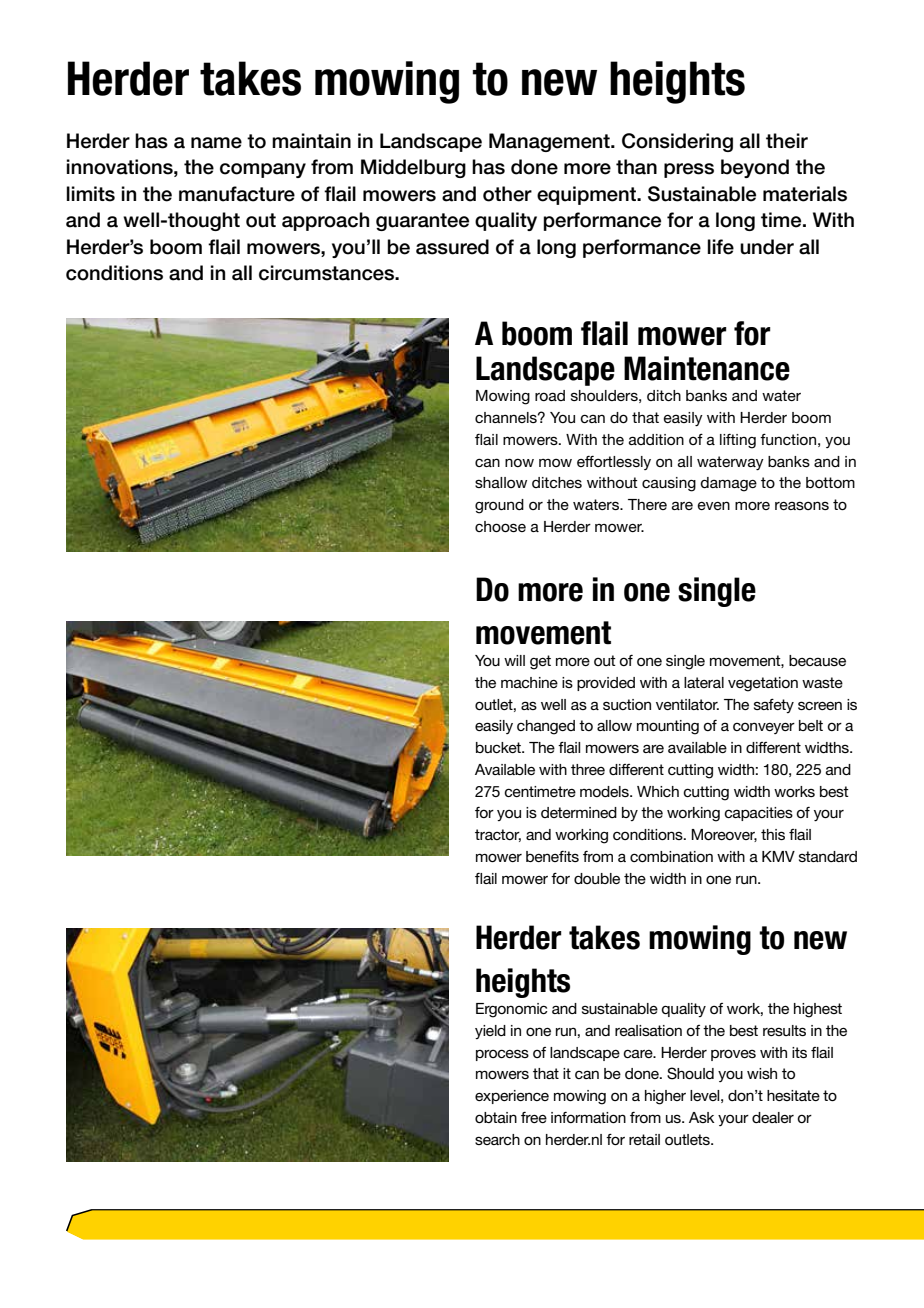 This screenshot has width=924, height=1308. Describe the element at coordinates (773, 834) in the screenshot. I see `this` at that location.
